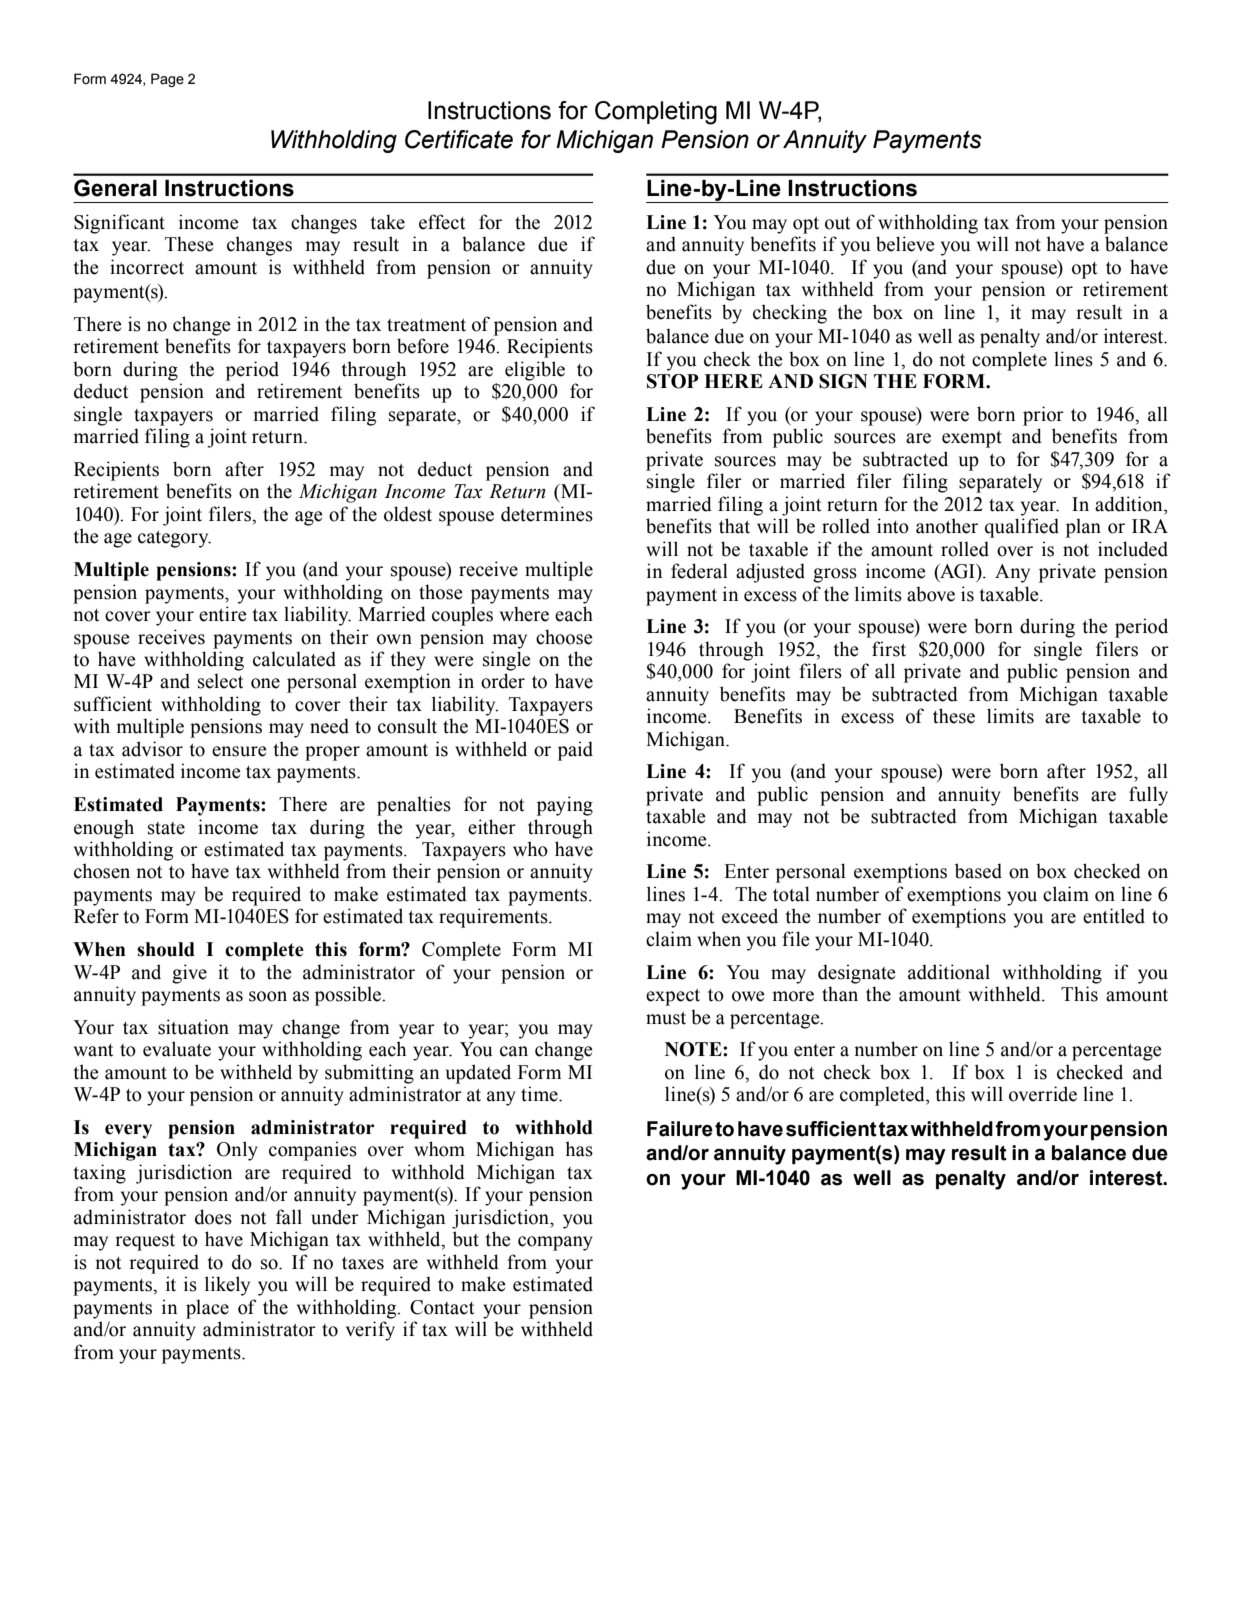  What do you see at coordinates (555, 1243) in the screenshot?
I see `company` at bounding box center [555, 1243].
